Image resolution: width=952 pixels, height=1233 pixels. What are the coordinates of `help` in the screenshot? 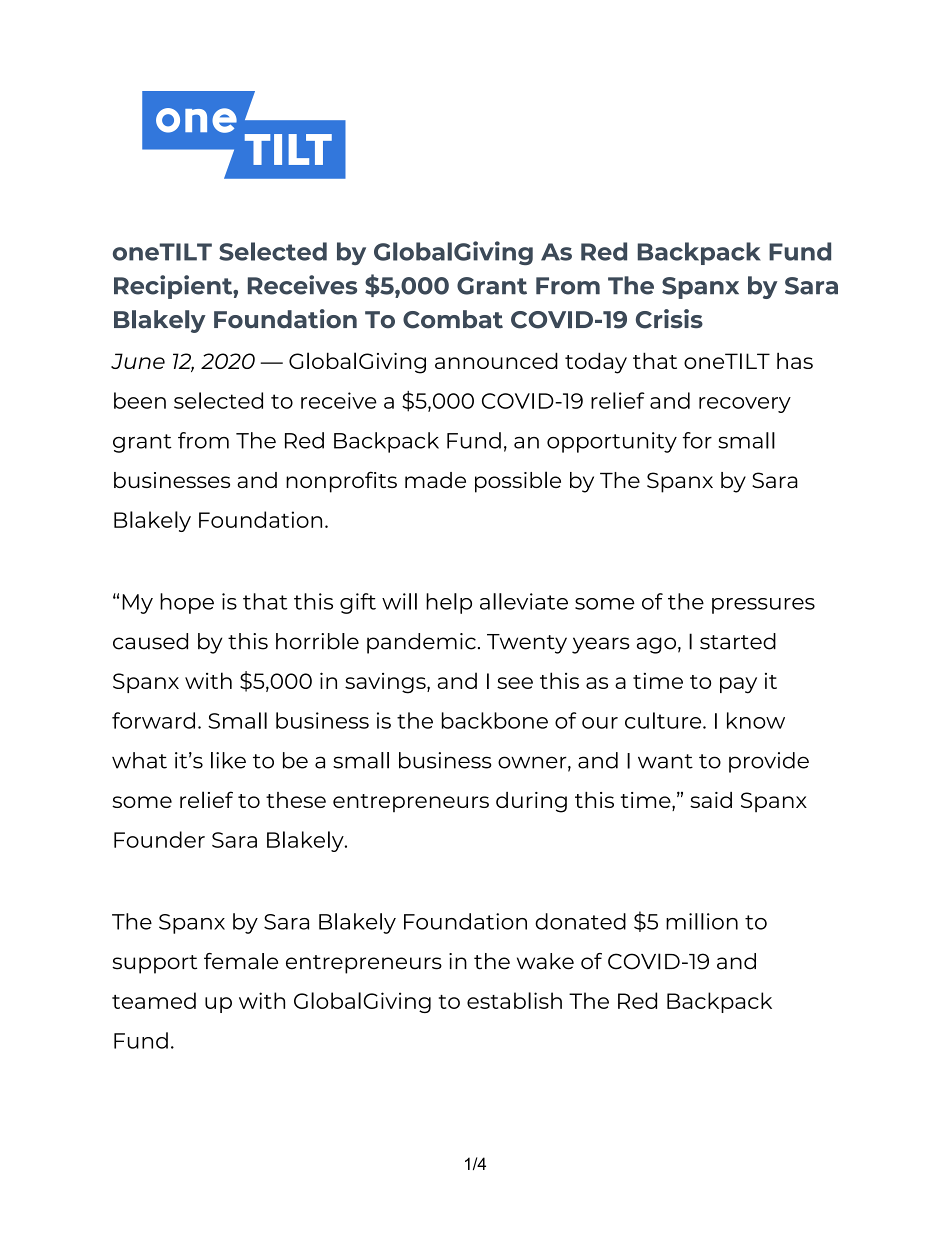 It's located at (449, 603).
